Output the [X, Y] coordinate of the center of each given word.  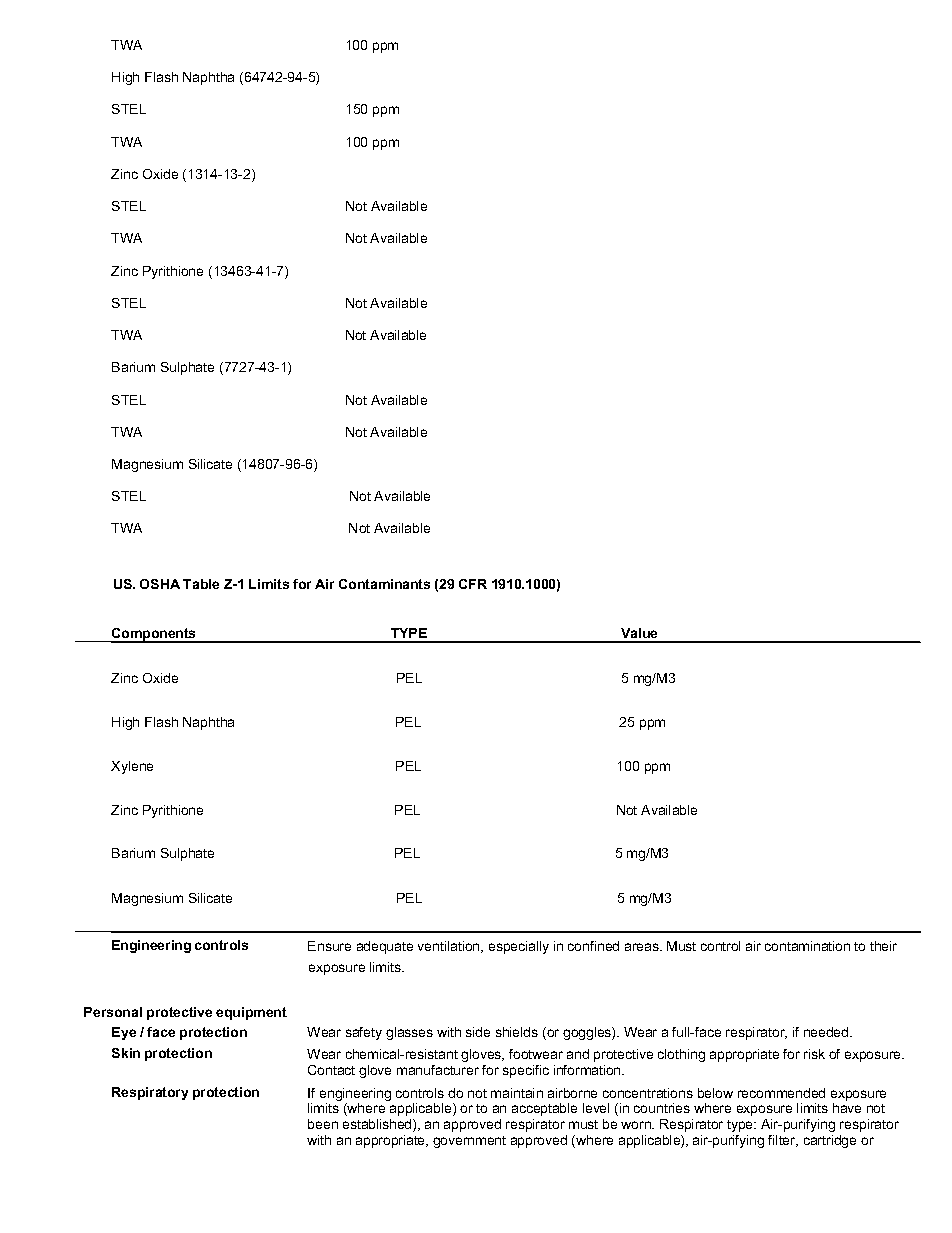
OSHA [160, 584]
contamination [807, 946]
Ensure [329, 946]
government [469, 1142]
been [323, 1124]
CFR [473, 584]
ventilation [450, 947]
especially [519, 947]
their [883, 946]
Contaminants [384, 584]
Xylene [132, 767]
